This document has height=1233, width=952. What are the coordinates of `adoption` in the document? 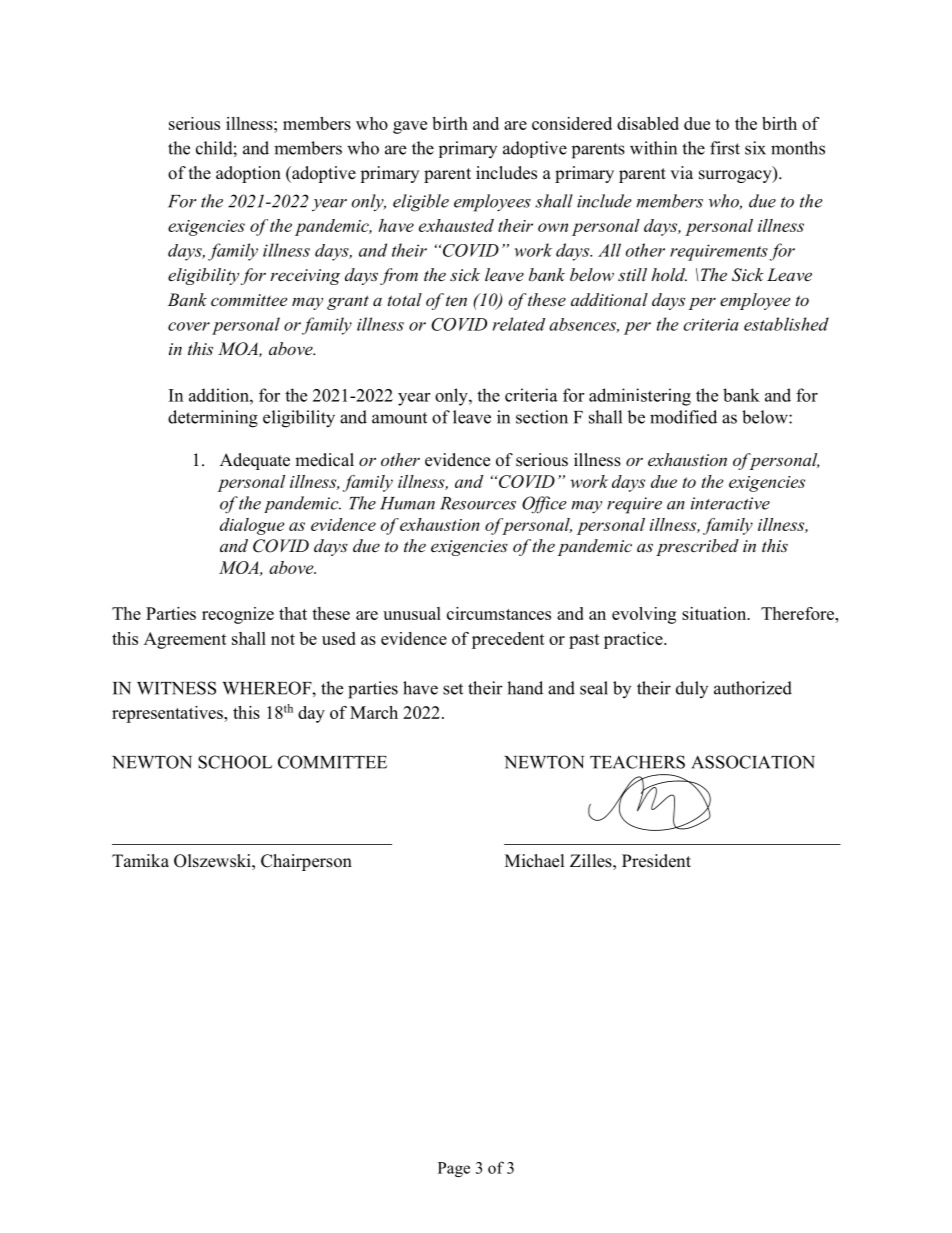 It's located at (248, 174).
